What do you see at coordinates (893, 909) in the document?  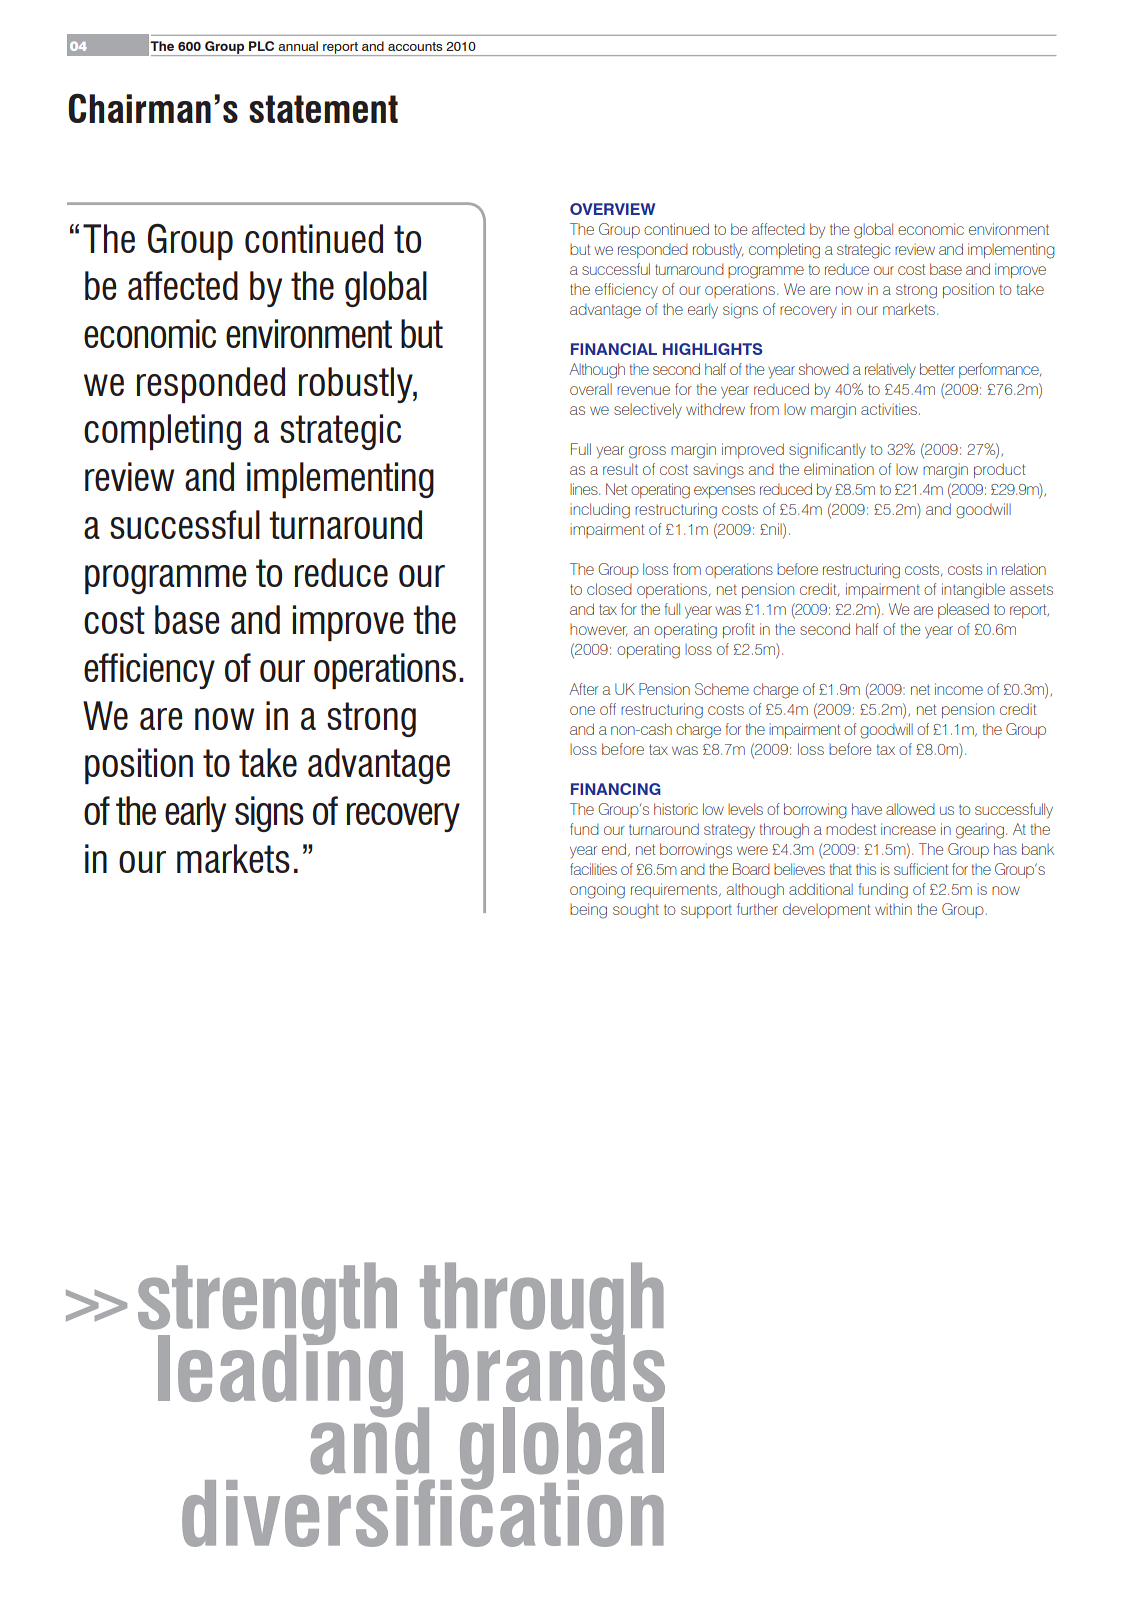 I see `within` at bounding box center [893, 909].
